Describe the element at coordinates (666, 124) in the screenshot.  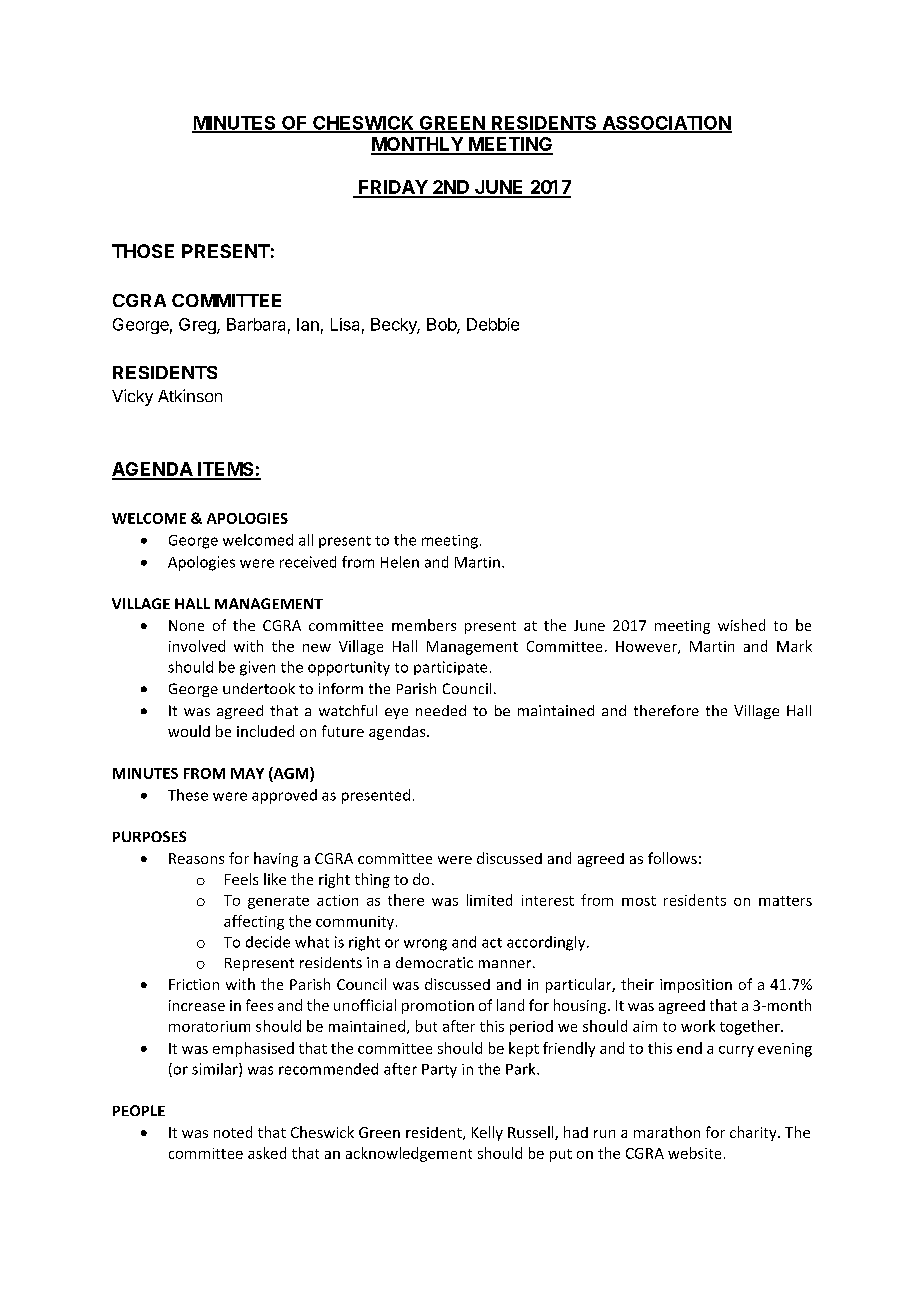
I see `ASSOCIATION` at that location.
